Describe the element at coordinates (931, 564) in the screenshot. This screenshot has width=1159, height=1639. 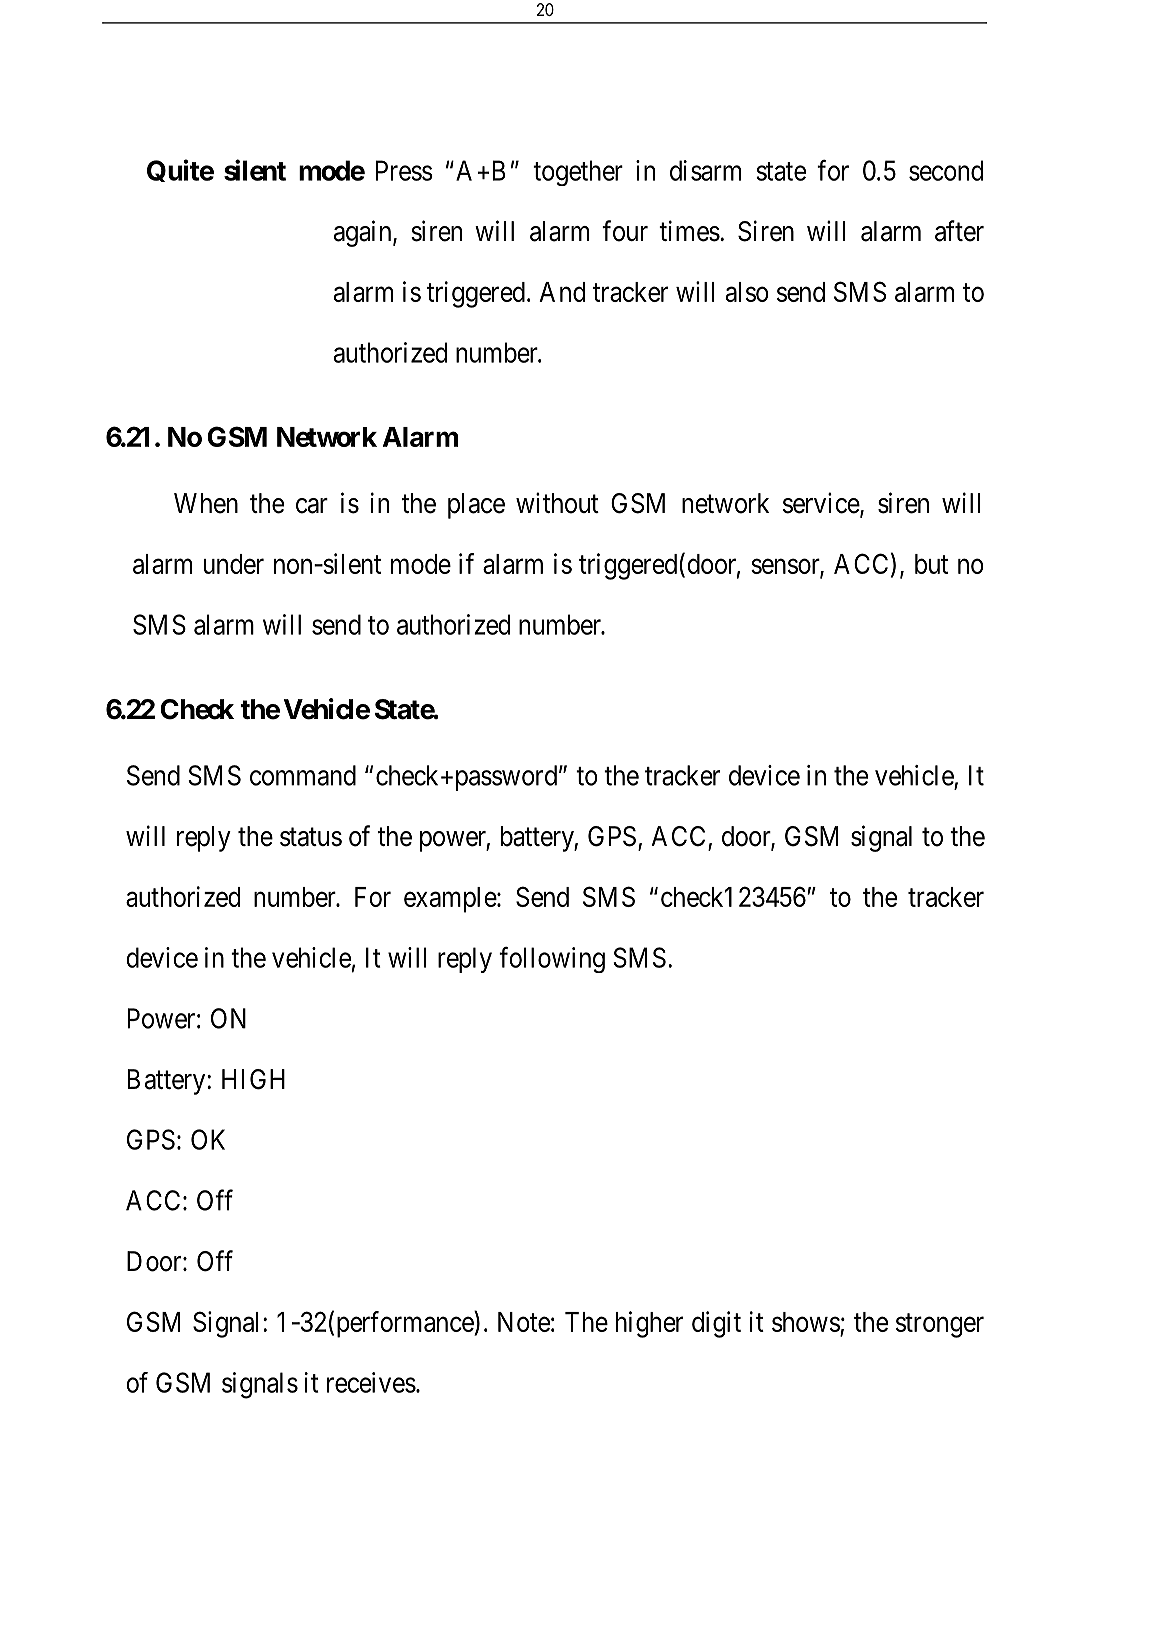
I see `but` at that location.
